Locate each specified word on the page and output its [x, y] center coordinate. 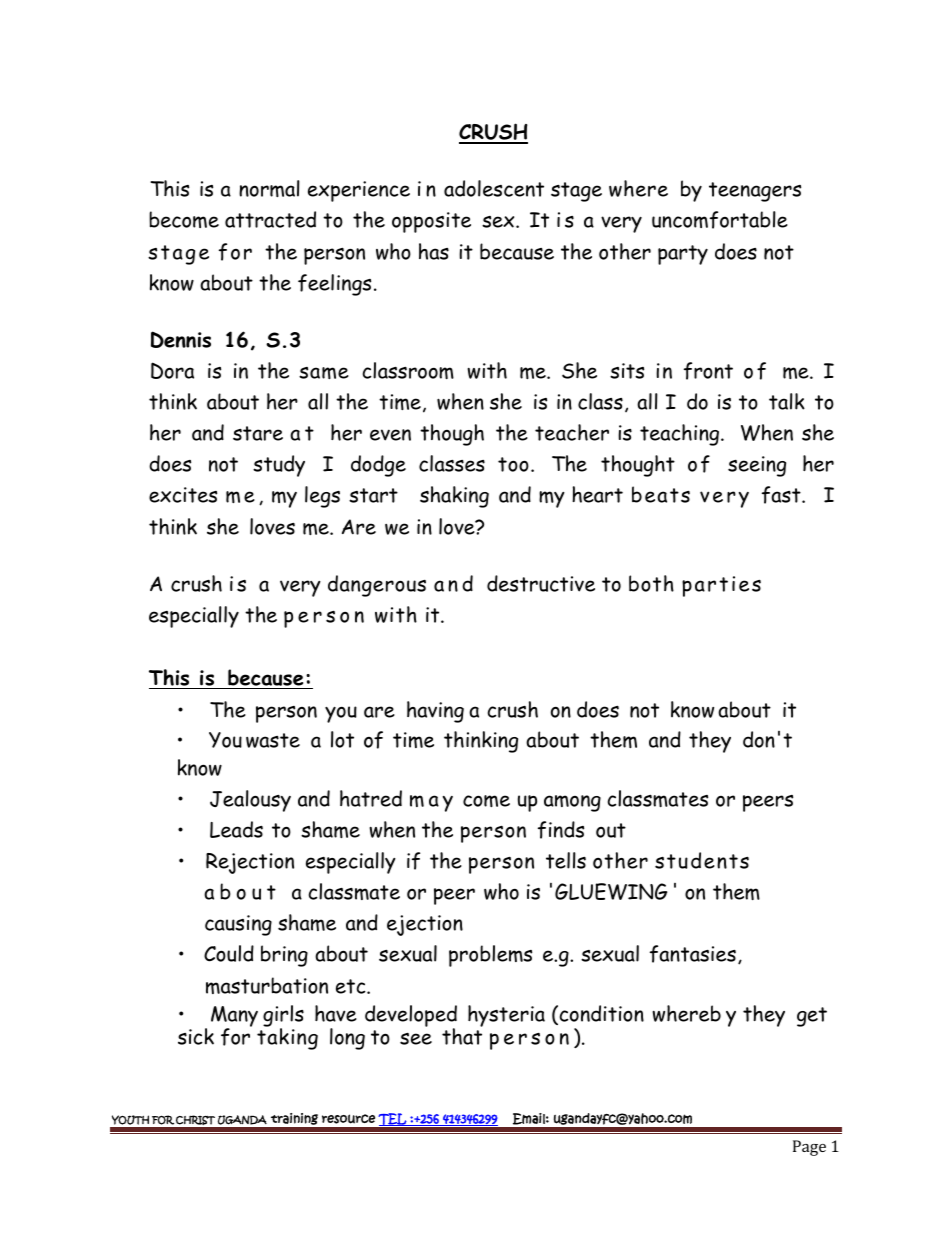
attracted [270, 219]
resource [348, 1119]
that [462, 1035]
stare [258, 433]
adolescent [494, 188]
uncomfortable [720, 220]
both [651, 583]
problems [490, 956]
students [702, 860]
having [435, 712]
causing [238, 925]
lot [342, 739]
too [513, 464]
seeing [757, 466]
